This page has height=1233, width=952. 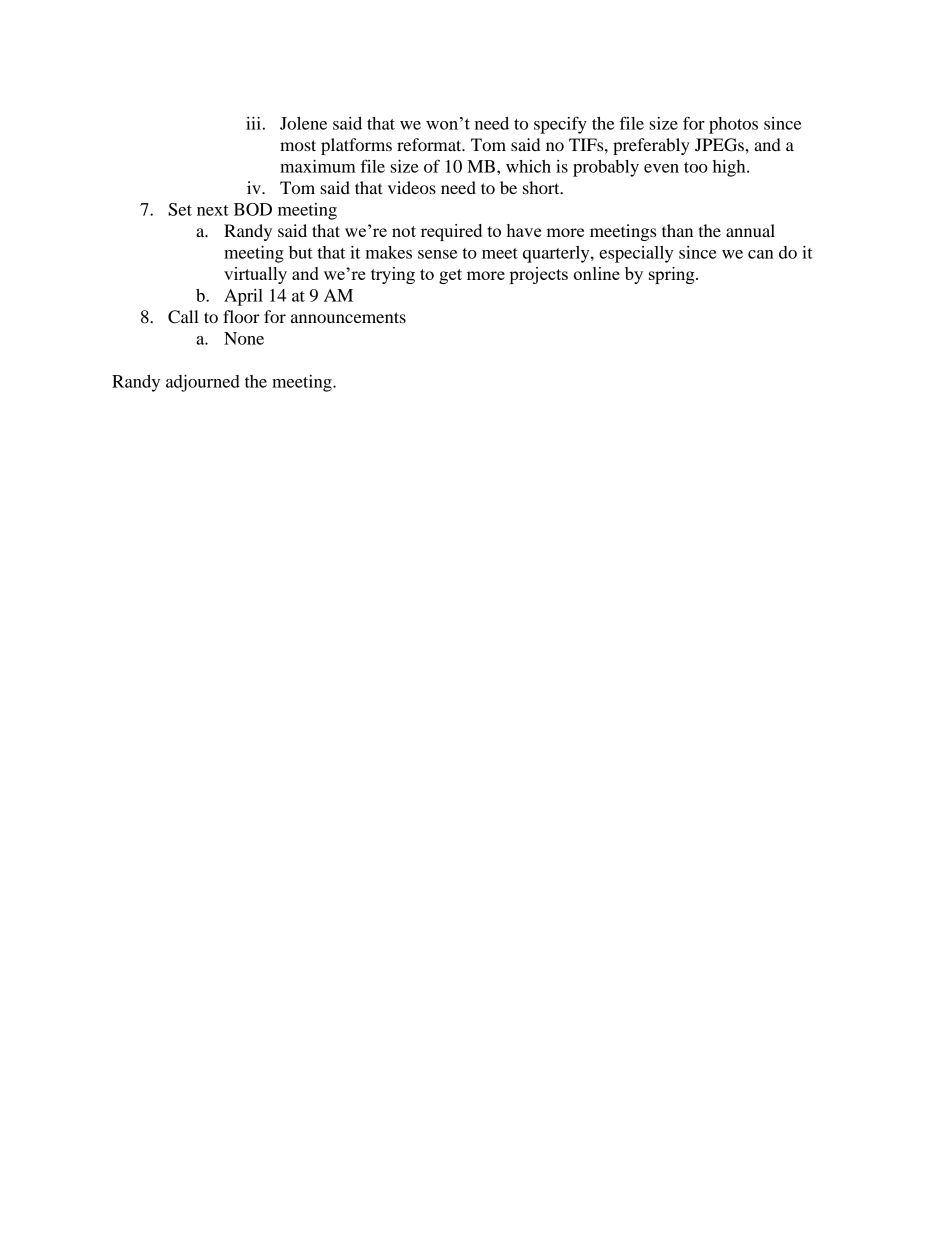 I want to click on too, so click(x=696, y=167).
